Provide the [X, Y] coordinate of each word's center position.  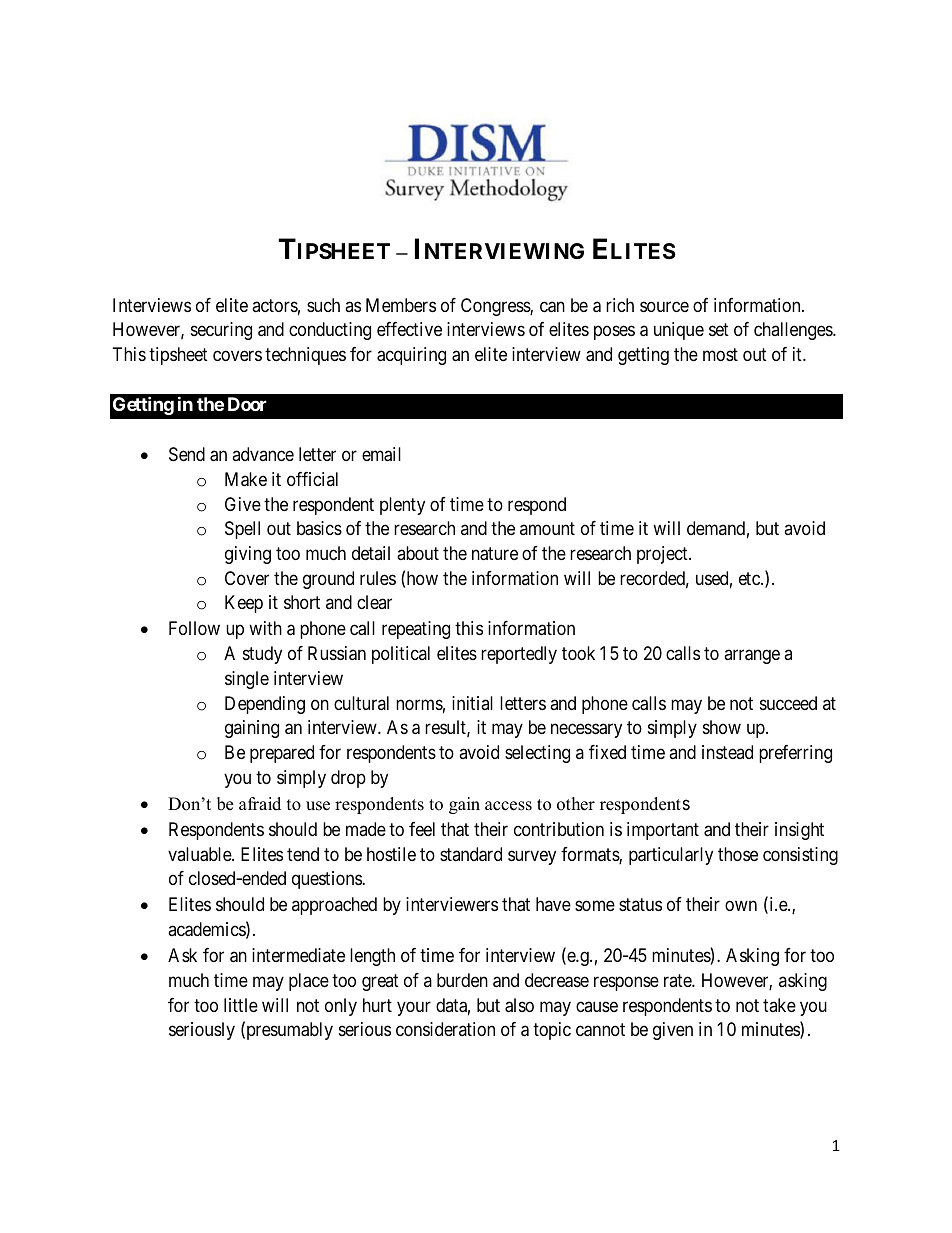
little [241, 1005]
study [262, 655]
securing [221, 331]
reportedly [519, 655]
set [719, 329]
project [663, 555]
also [519, 1005]
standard [471, 854]
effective [409, 329]
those [738, 854]
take [779, 1005]
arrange [752, 657]
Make [246, 479]
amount [547, 529]
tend [303, 854]
